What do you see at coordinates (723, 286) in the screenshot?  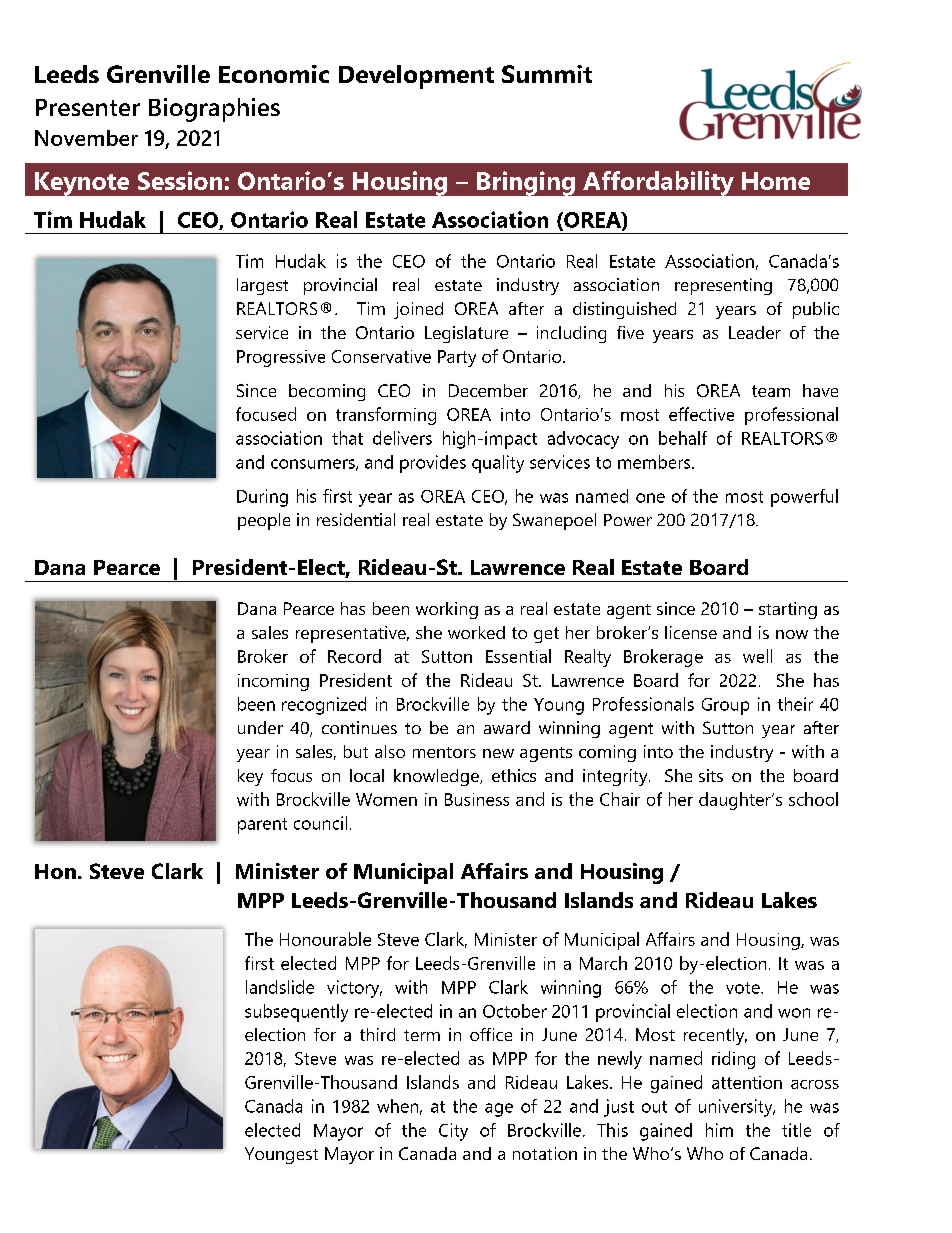 I see `representing` at bounding box center [723, 286].
